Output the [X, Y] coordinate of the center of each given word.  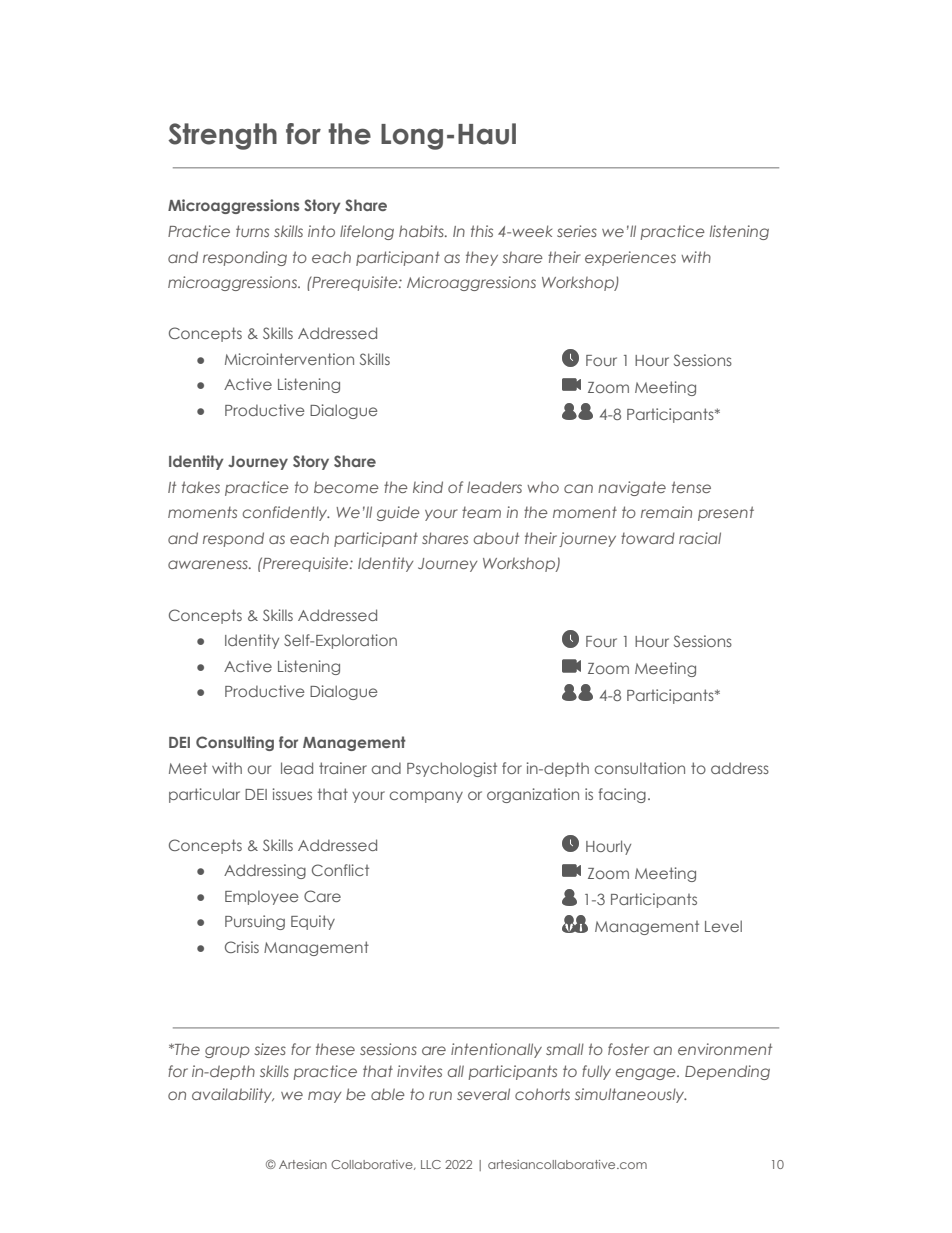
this [482, 231]
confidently [286, 513]
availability [233, 1095]
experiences [630, 258]
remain [666, 512]
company [426, 797]
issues [292, 794]
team [481, 512]
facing [622, 795]
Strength [222, 136]
